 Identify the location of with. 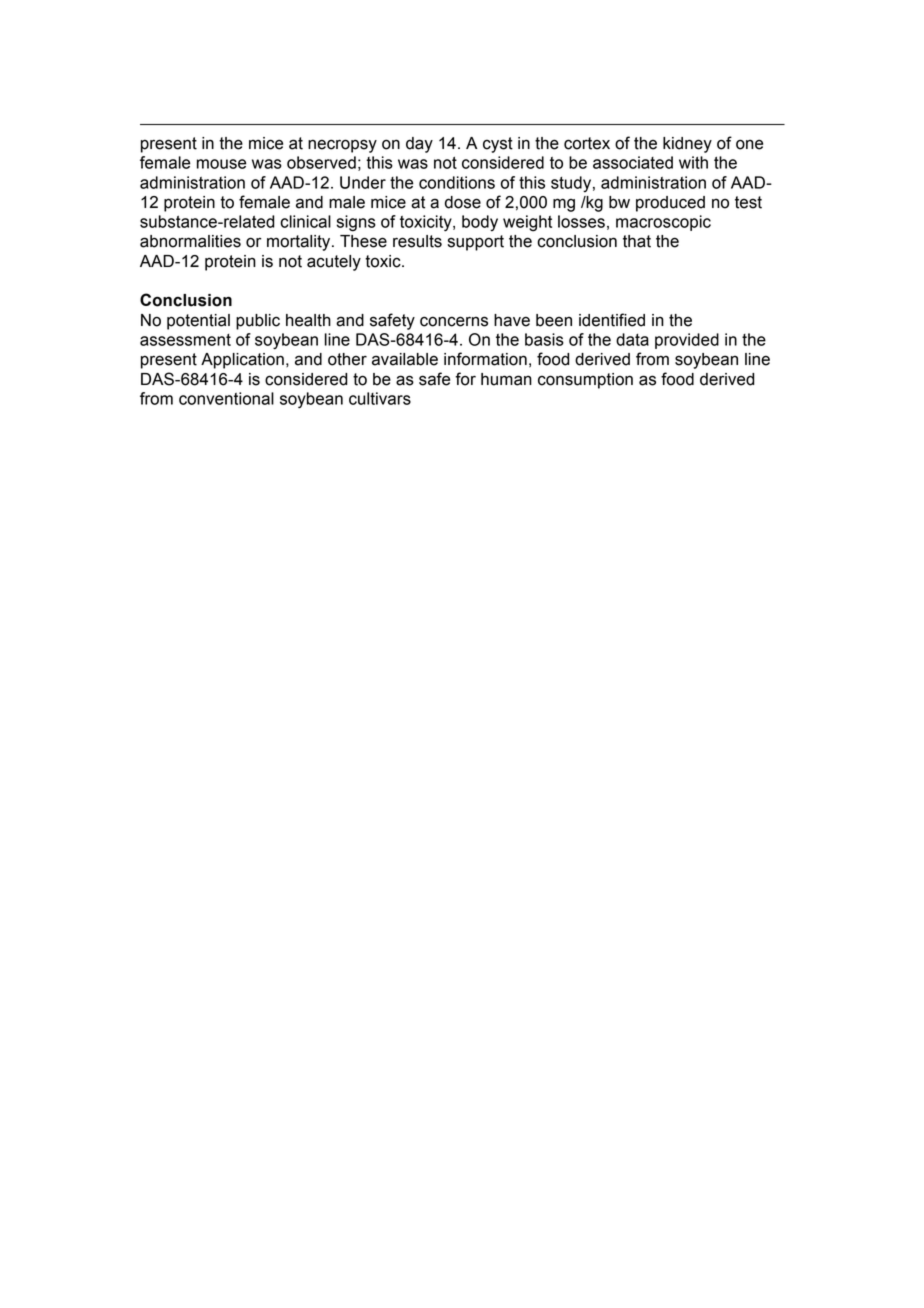
(693, 162).
